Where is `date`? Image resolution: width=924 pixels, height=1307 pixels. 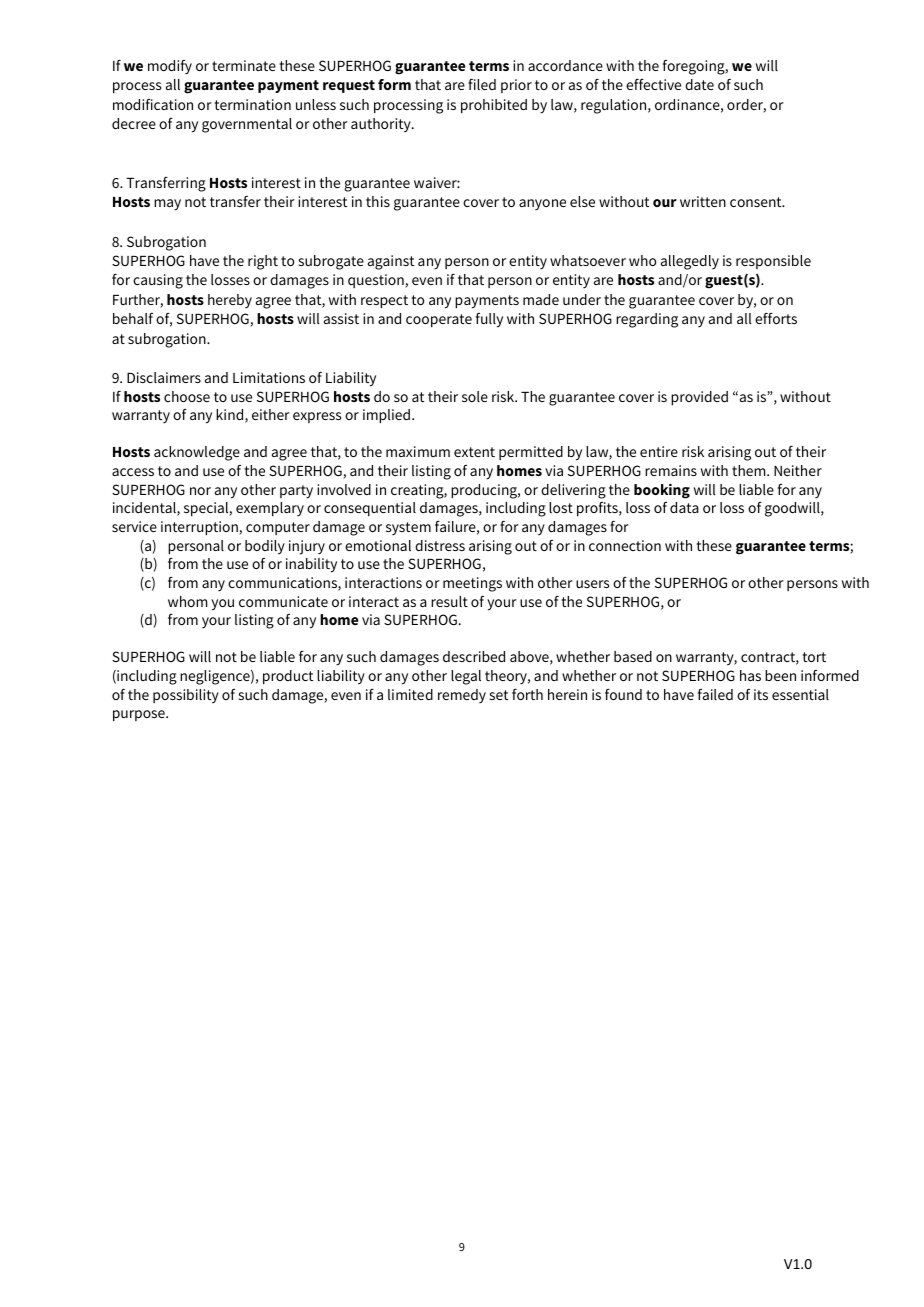
date is located at coordinates (699, 84).
